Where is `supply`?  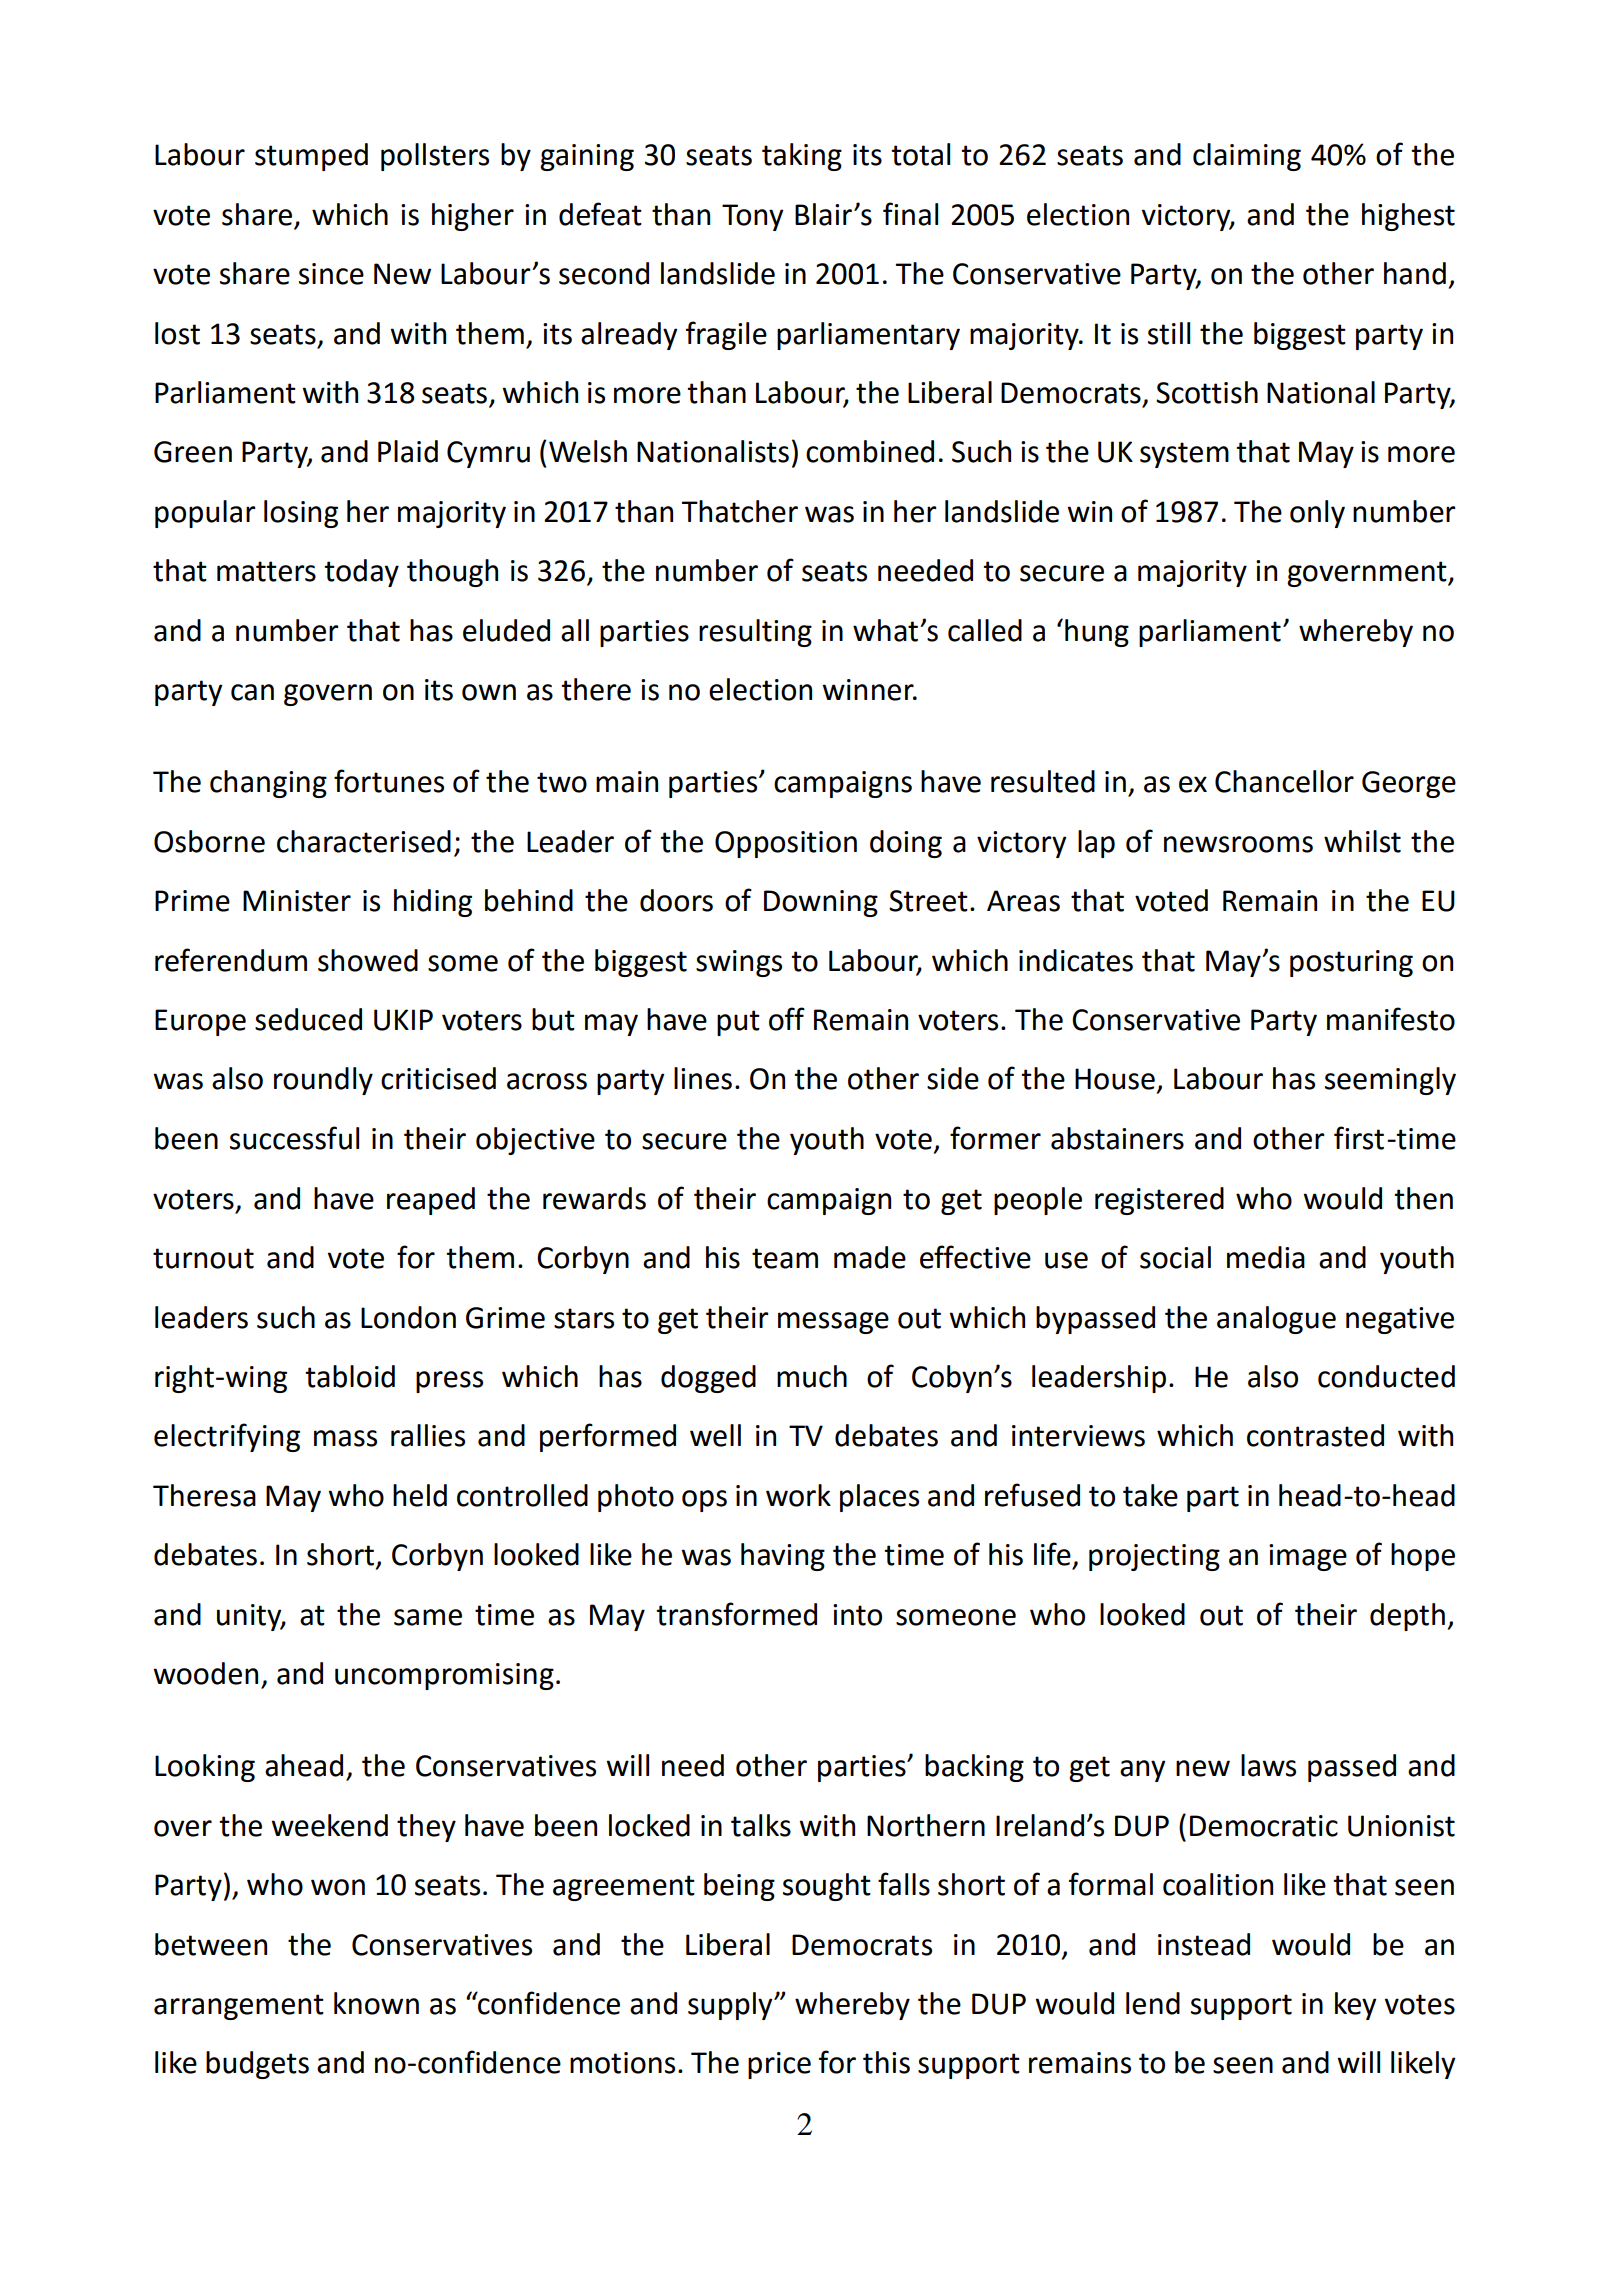
supply is located at coordinates (731, 2006).
